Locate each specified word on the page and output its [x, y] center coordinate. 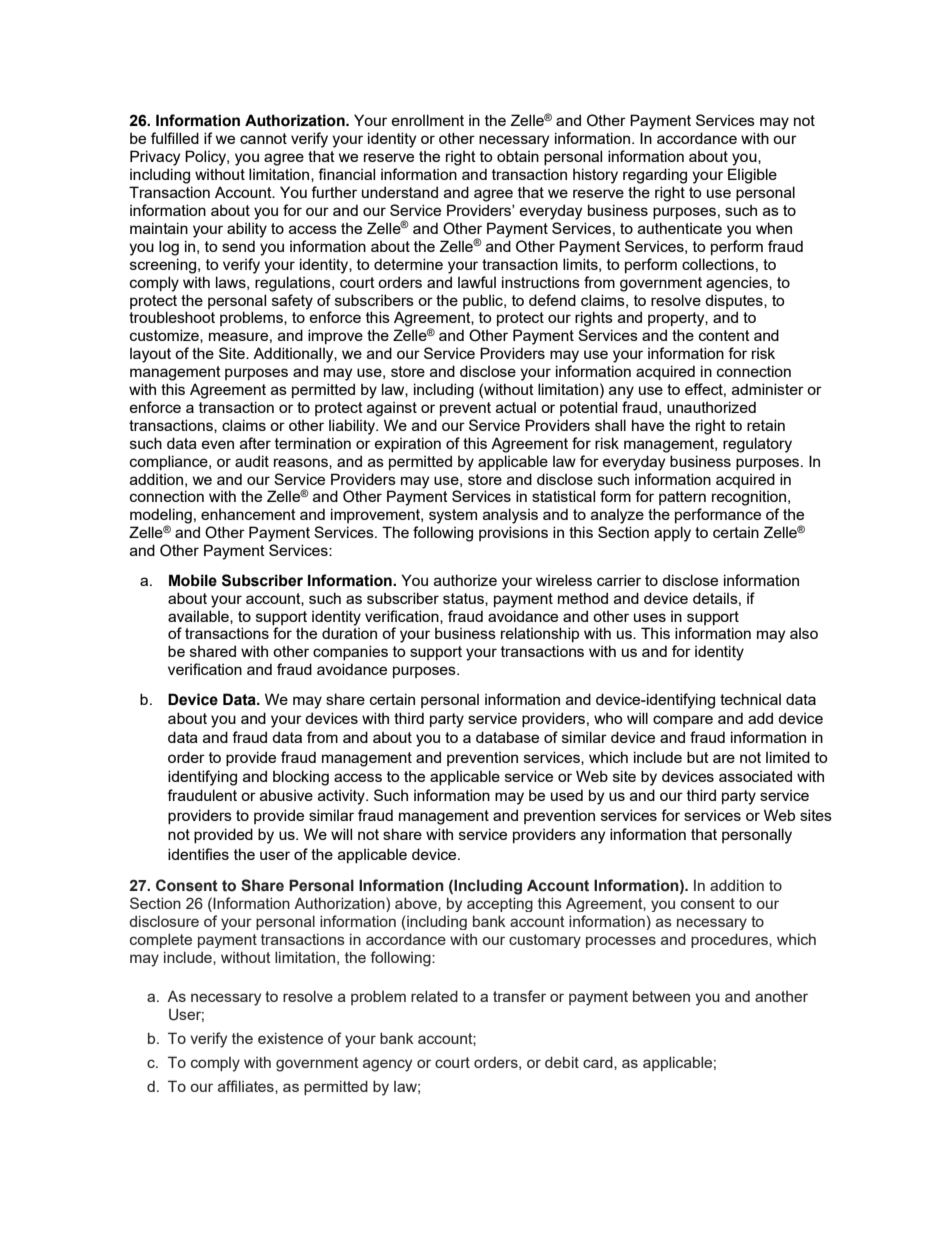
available [199, 617]
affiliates [247, 1086]
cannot [263, 138]
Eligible [752, 176]
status [464, 599]
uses [650, 617]
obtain [518, 156]
